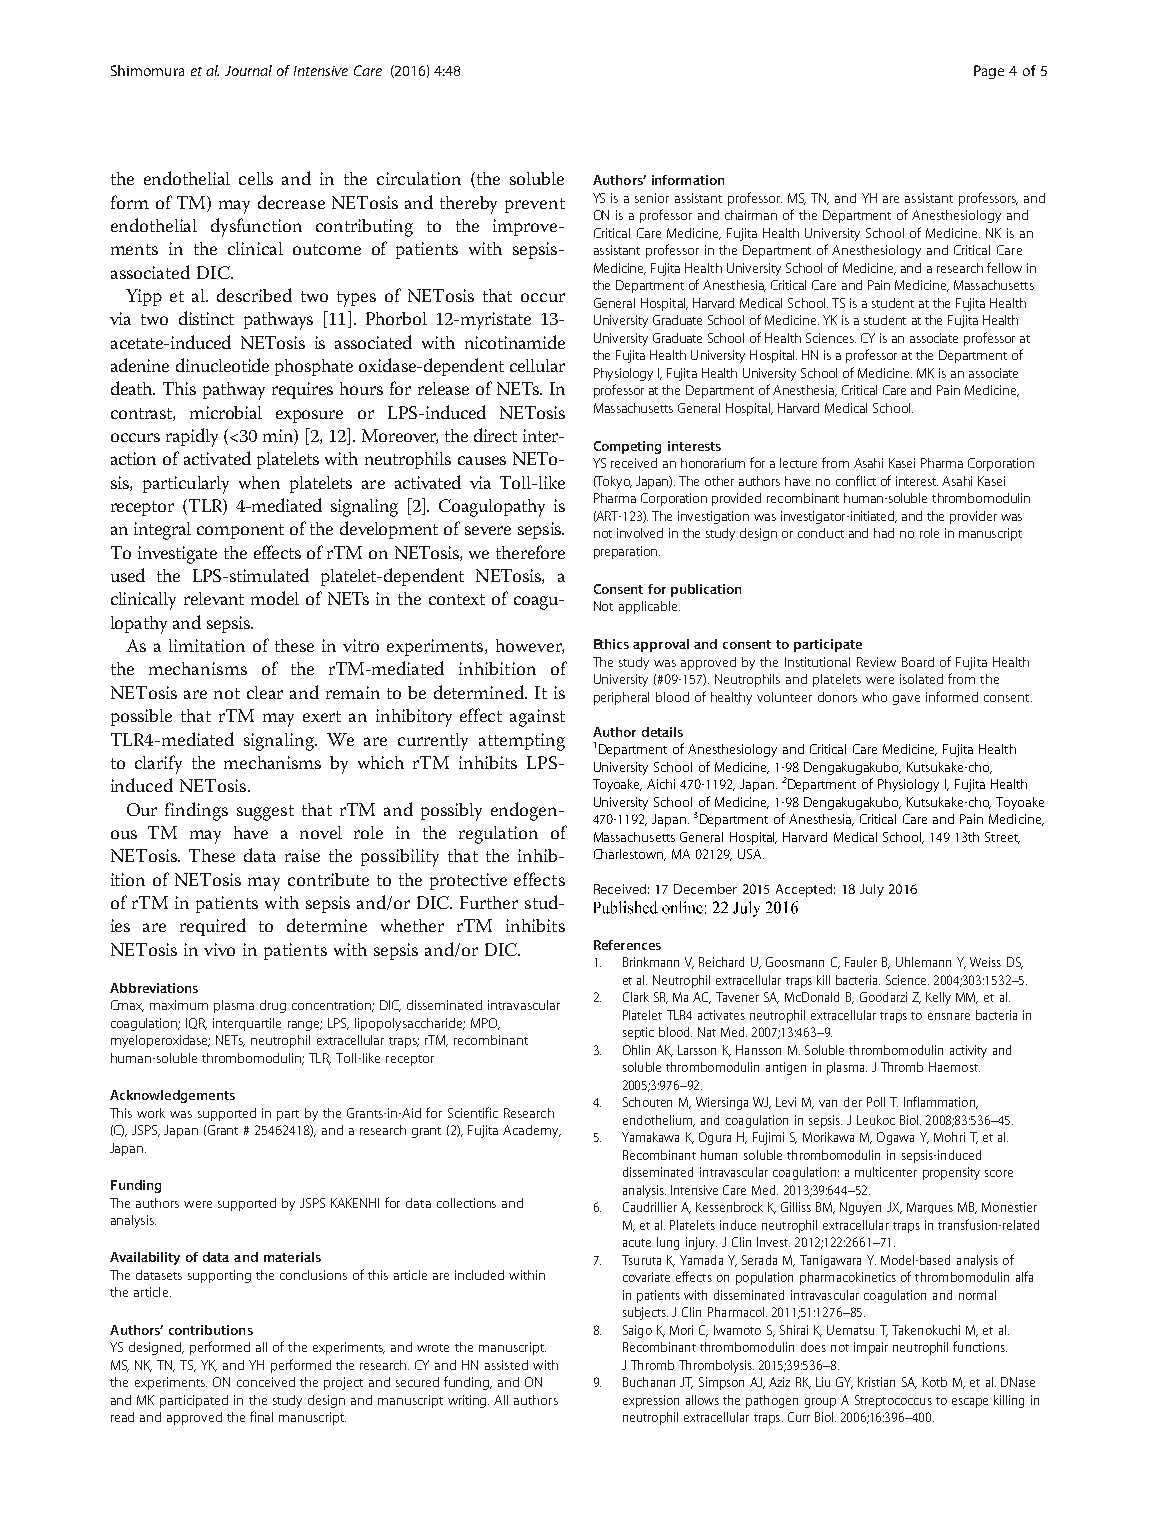 The width and height of the image is (1158, 1538). Describe the element at coordinates (535, 205) in the image. I see `prevent` at that location.
